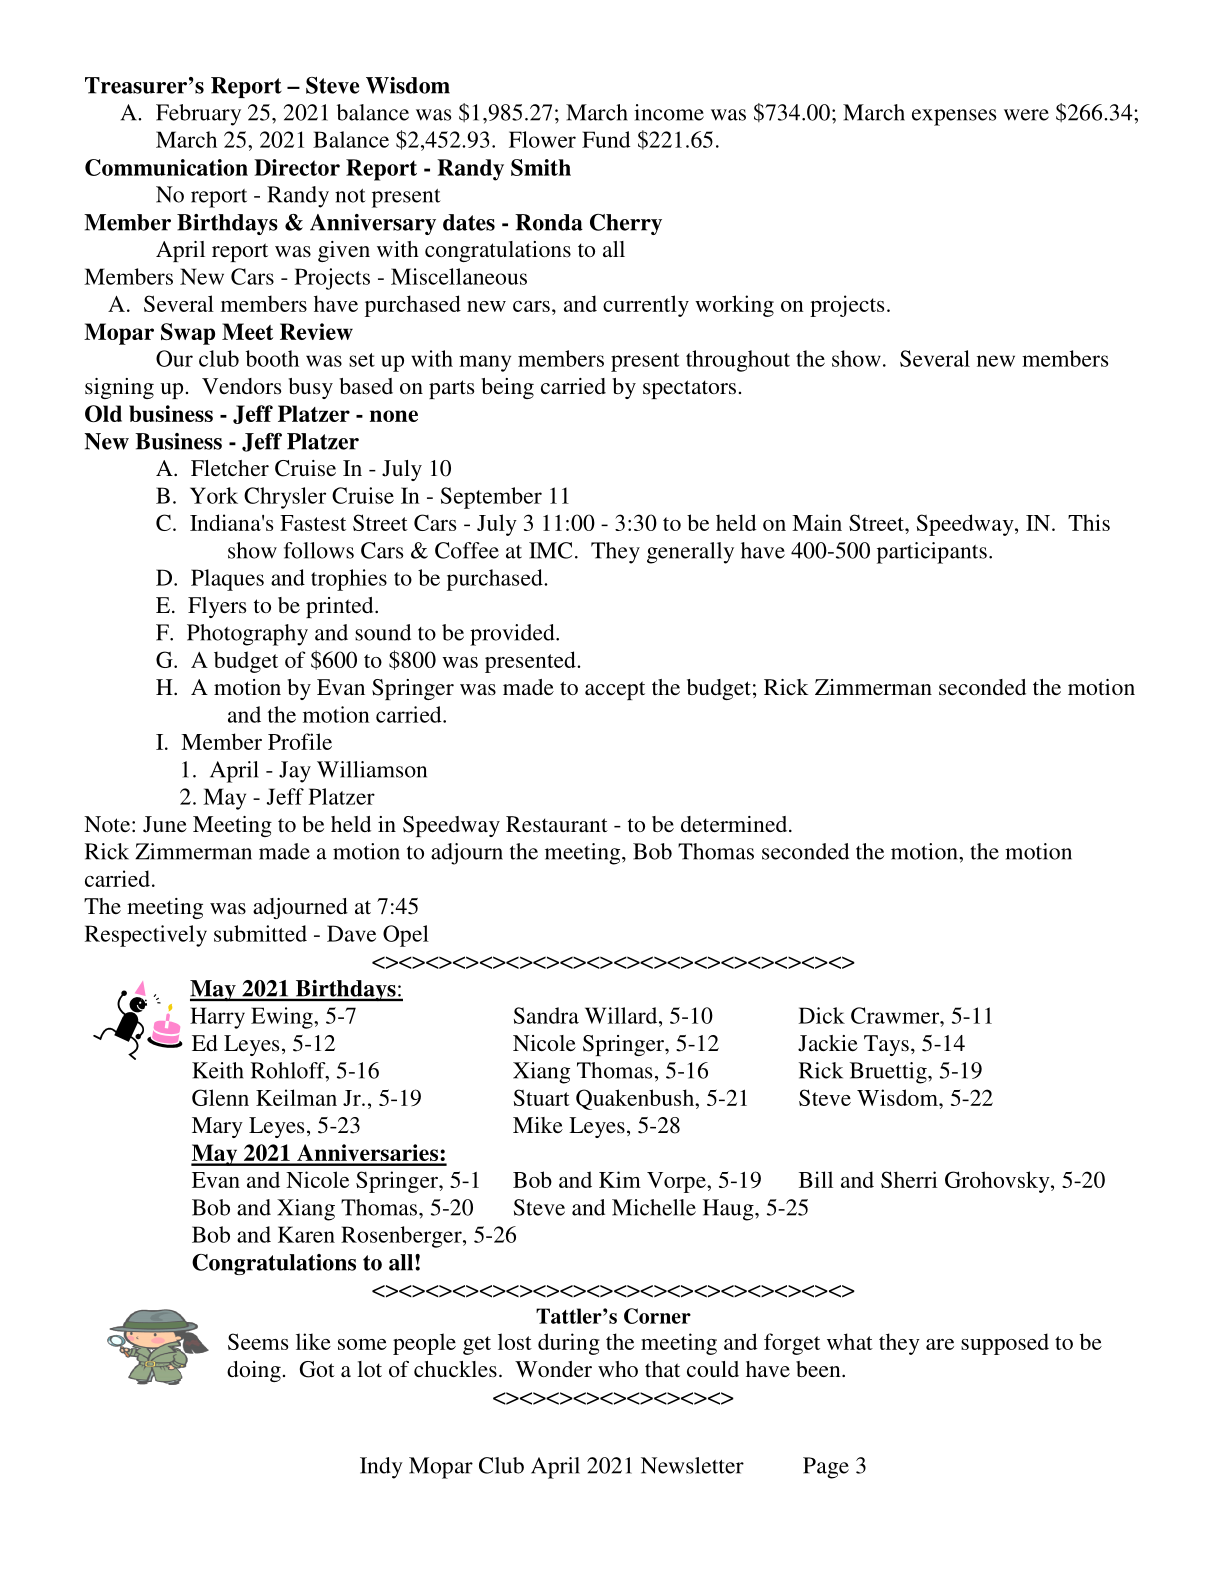  I want to click on Communication, so click(166, 167).
